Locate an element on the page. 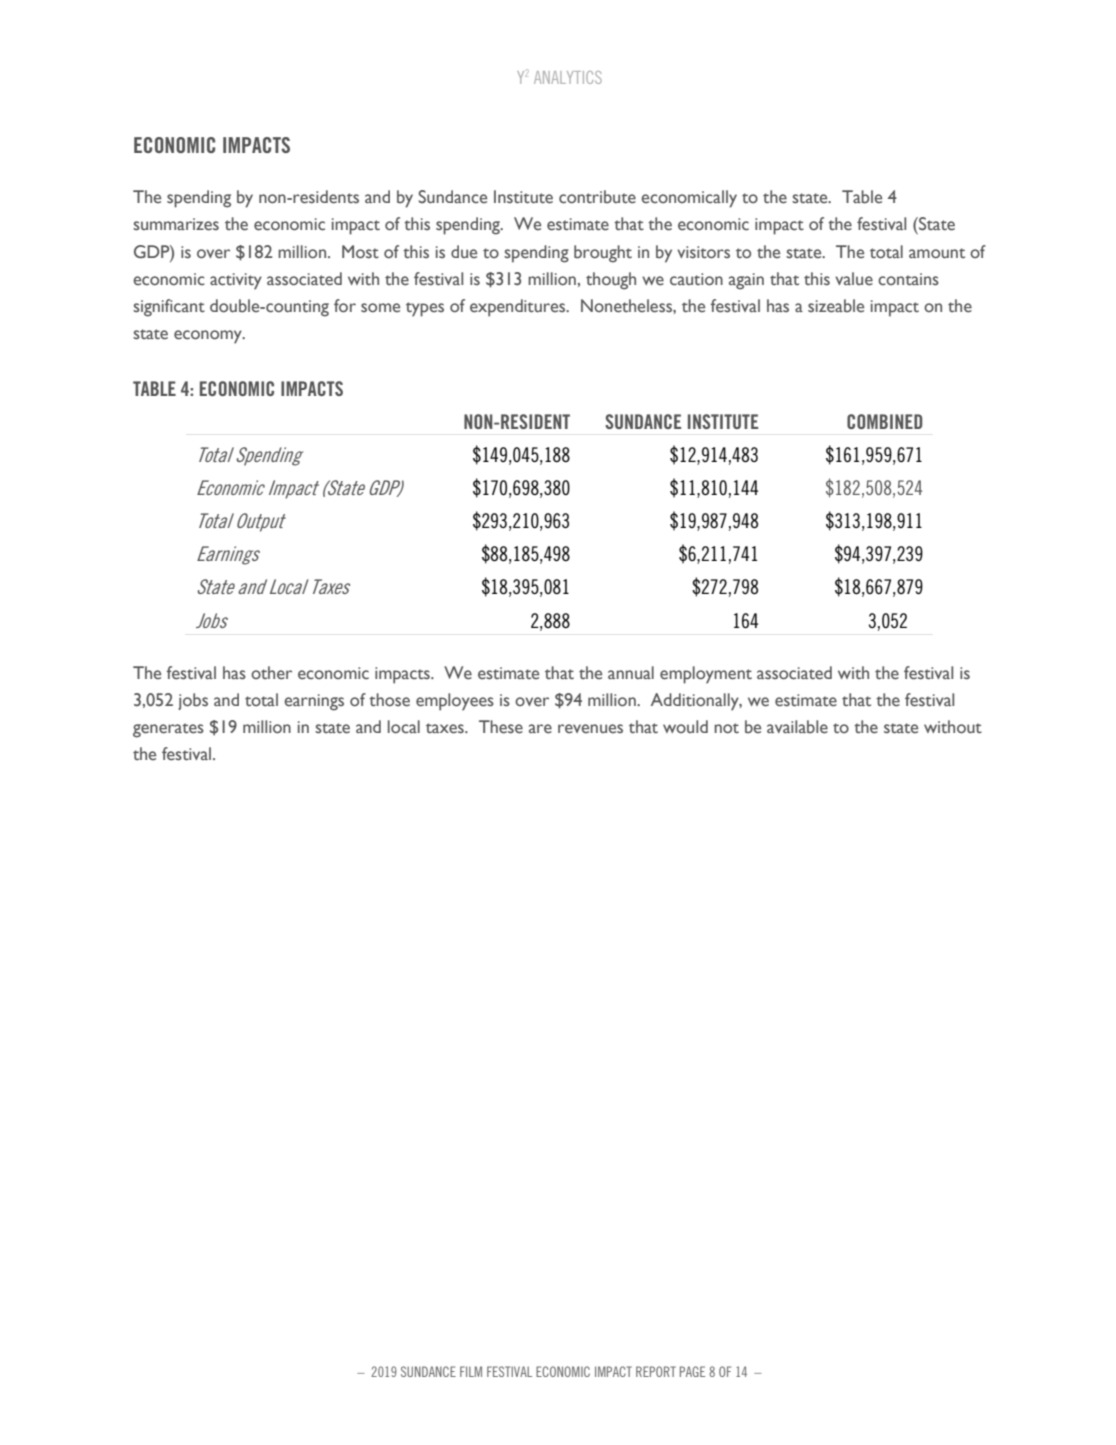 The width and height of the page is (1116, 1445). other is located at coordinates (271, 673).
